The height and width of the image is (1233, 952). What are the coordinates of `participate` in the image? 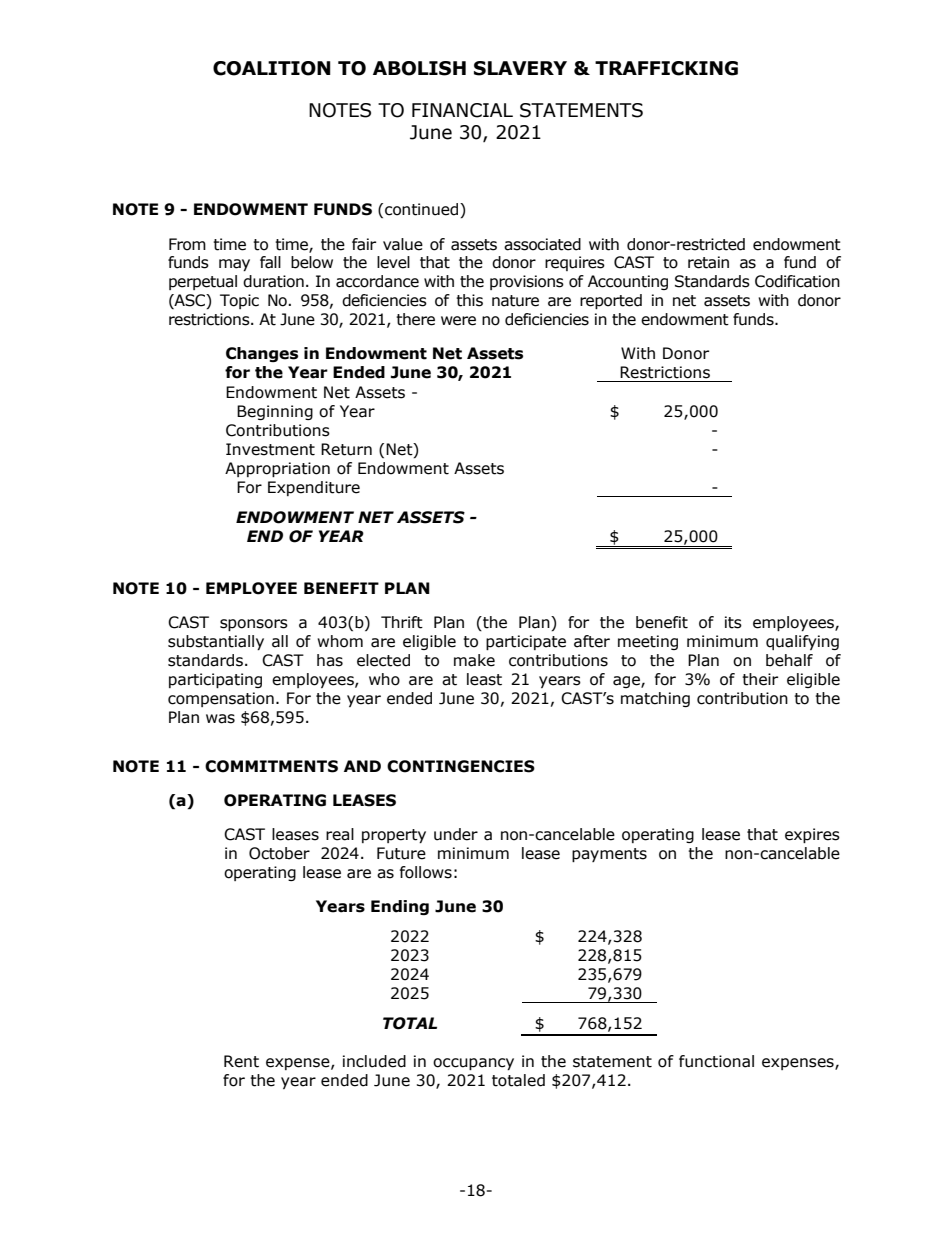 It's located at (526, 642).
